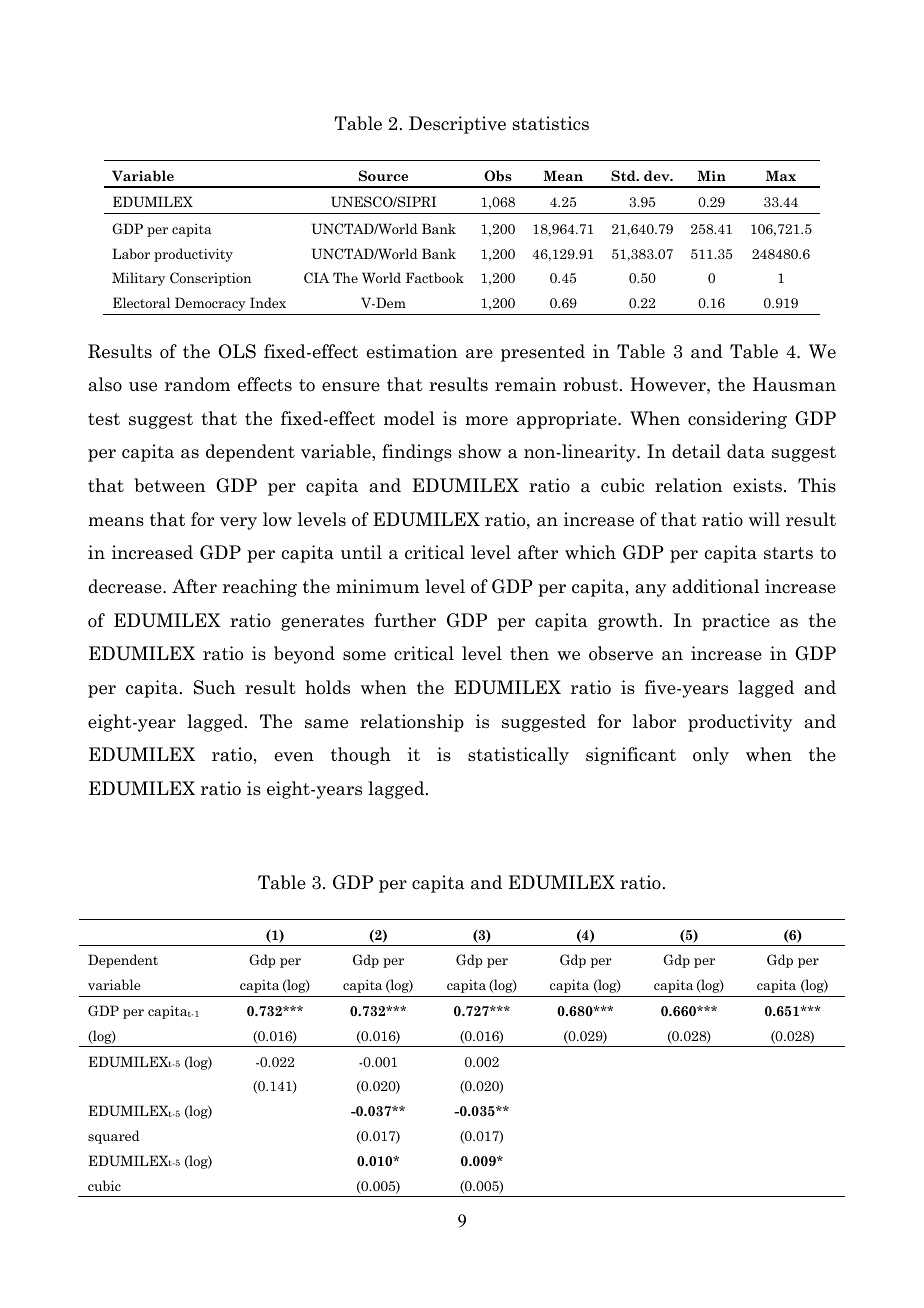  Describe the element at coordinates (518, 756) in the page. I see `statistically` at that location.
